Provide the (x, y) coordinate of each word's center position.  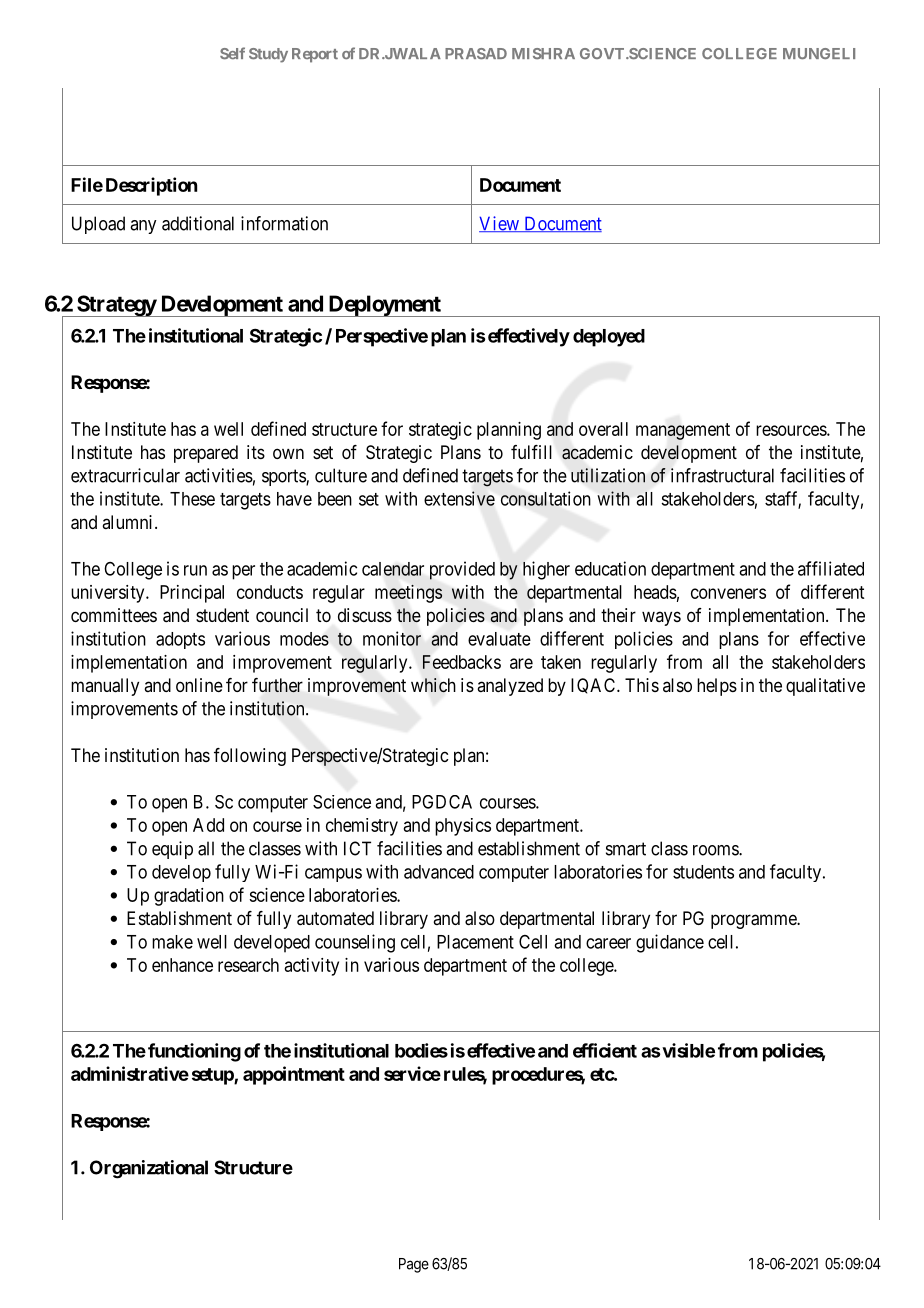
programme (754, 921)
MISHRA (543, 53)
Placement (475, 942)
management (683, 431)
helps (717, 687)
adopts (180, 640)
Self (232, 53)
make (172, 942)
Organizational (149, 1169)
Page (414, 1265)
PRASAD (476, 54)
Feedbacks (462, 662)
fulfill (531, 452)
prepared (206, 454)
